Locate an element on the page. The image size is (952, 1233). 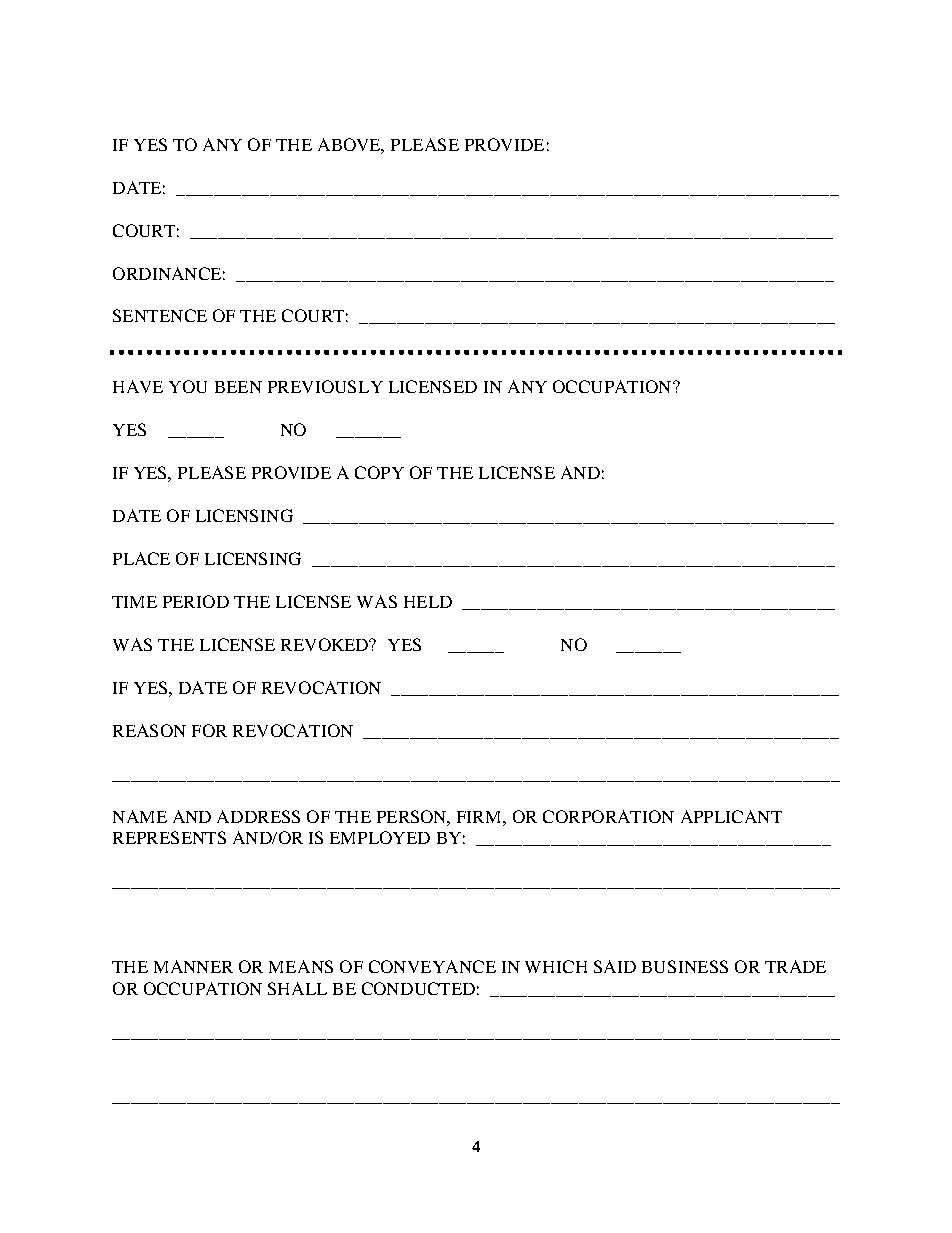
CONVEYANCE is located at coordinates (432, 966).
